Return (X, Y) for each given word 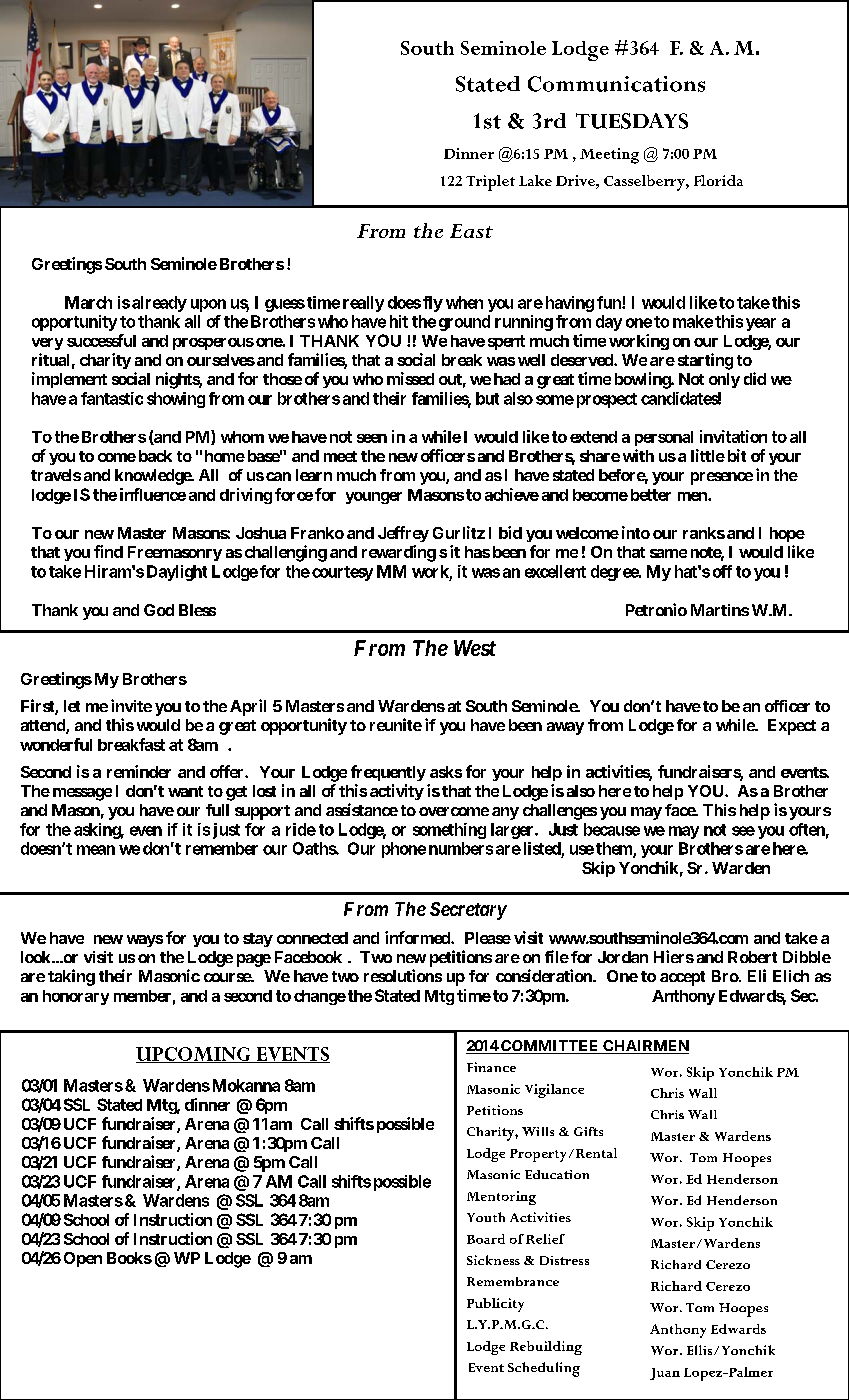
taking (71, 977)
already (159, 304)
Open (83, 1259)
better (651, 495)
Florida (718, 180)
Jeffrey (403, 534)
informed (418, 937)
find (108, 551)
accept (682, 978)
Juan (665, 1374)
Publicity (495, 1305)
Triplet (490, 183)
